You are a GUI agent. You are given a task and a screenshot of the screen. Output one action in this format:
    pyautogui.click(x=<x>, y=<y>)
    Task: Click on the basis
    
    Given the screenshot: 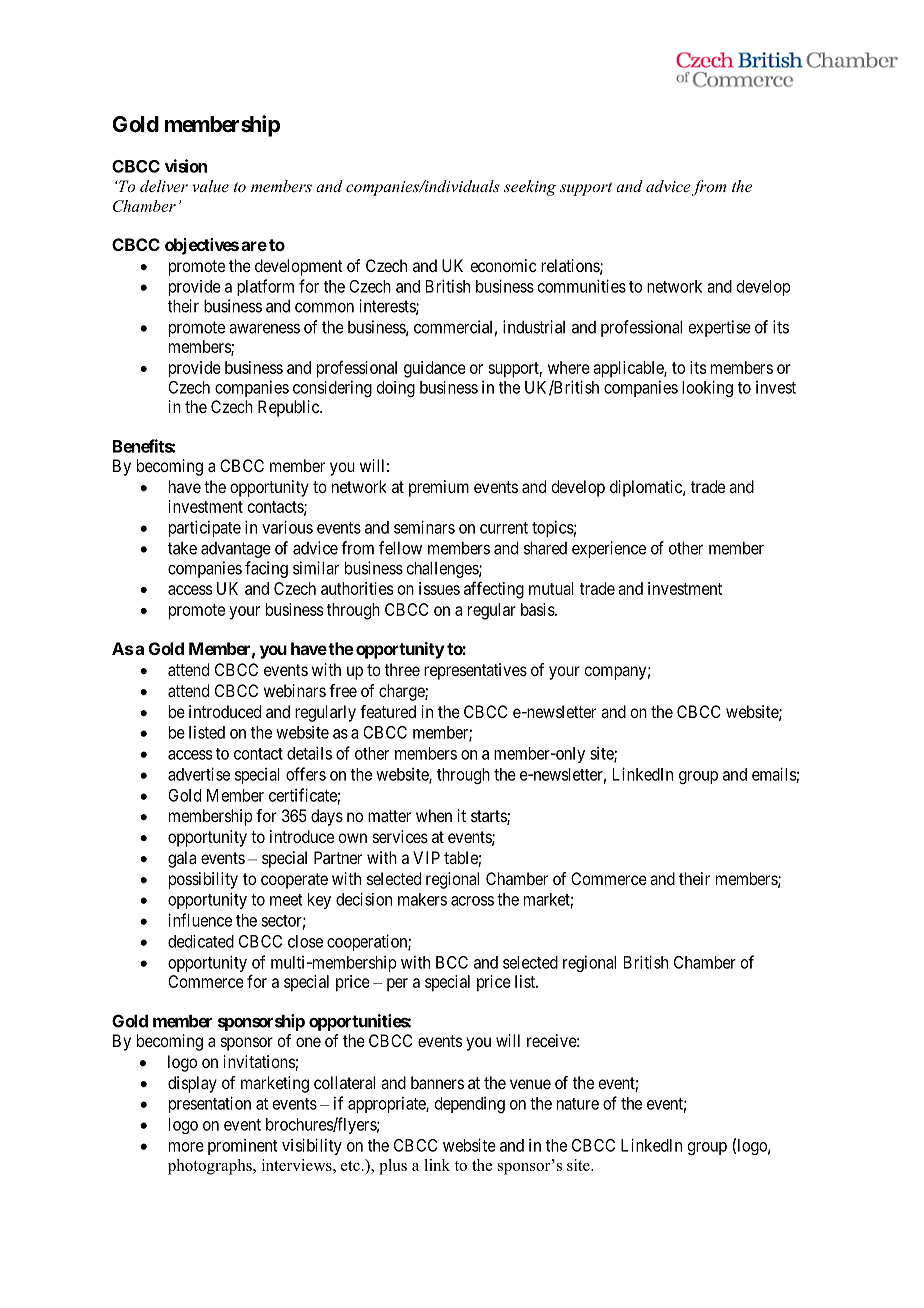 What is the action you would take?
    pyautogui.click(x=538, y=609)
